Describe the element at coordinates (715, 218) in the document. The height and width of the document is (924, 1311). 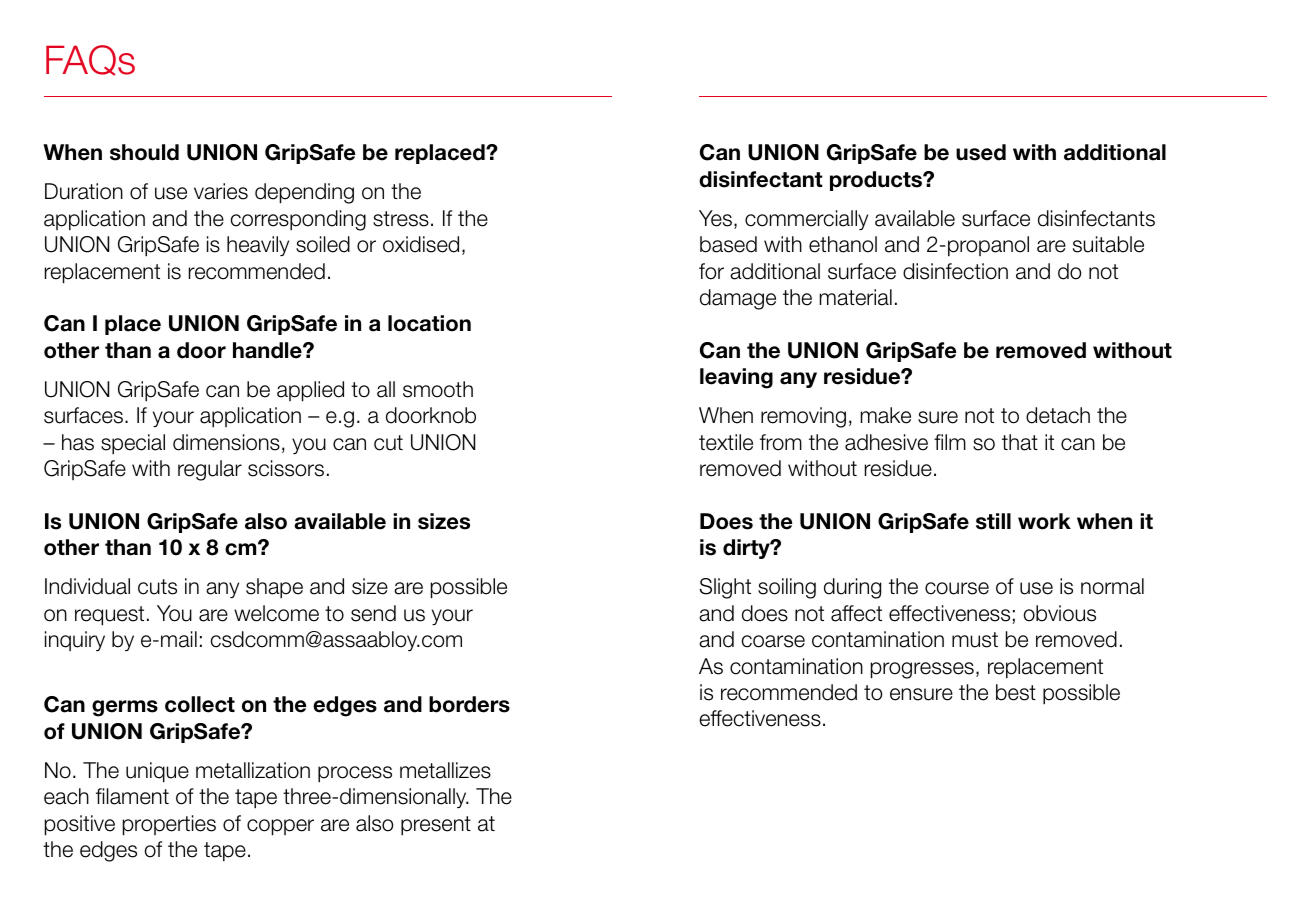
I see `Yes` at that location.
